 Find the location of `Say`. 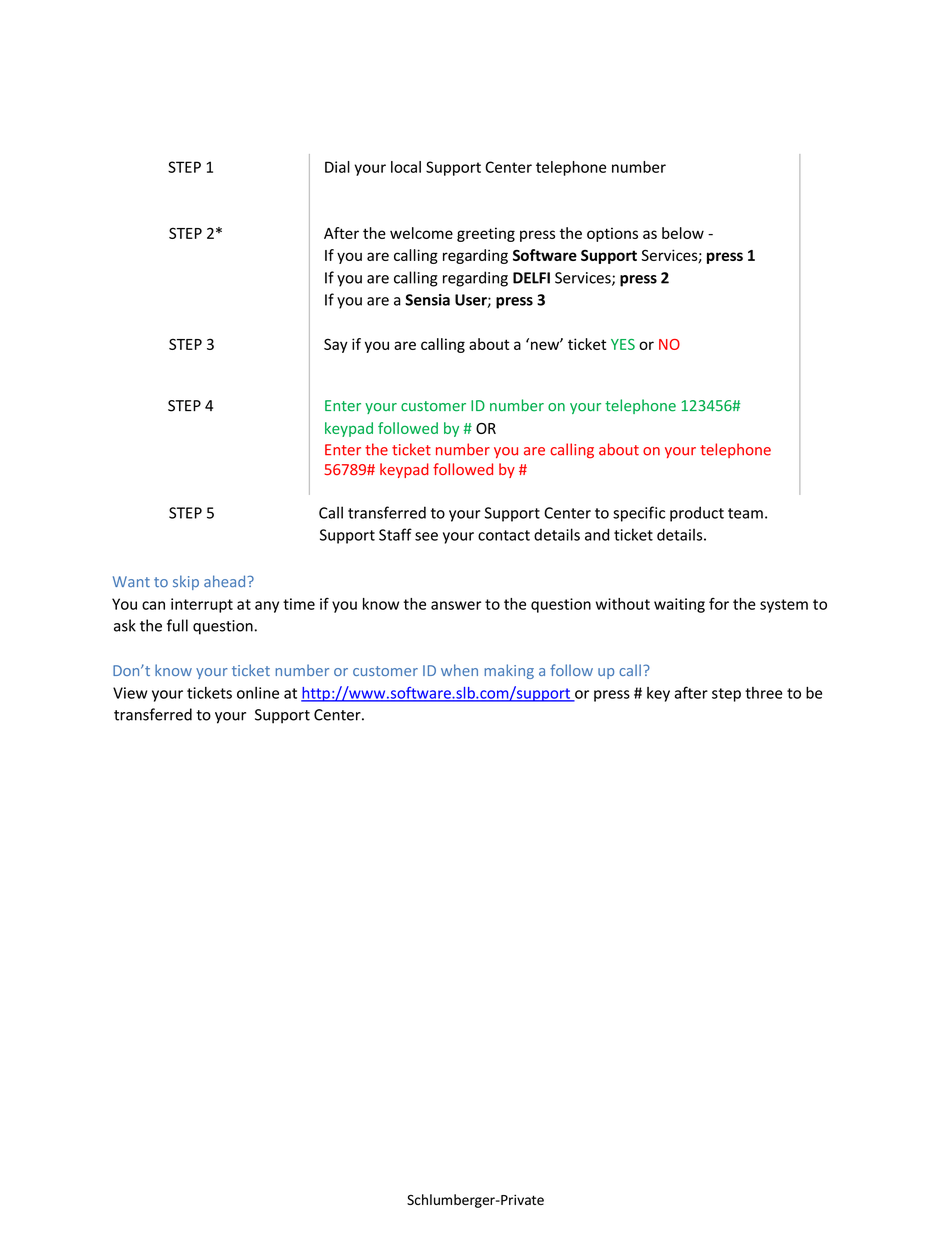

Say is located at coordinates (336, 345).
